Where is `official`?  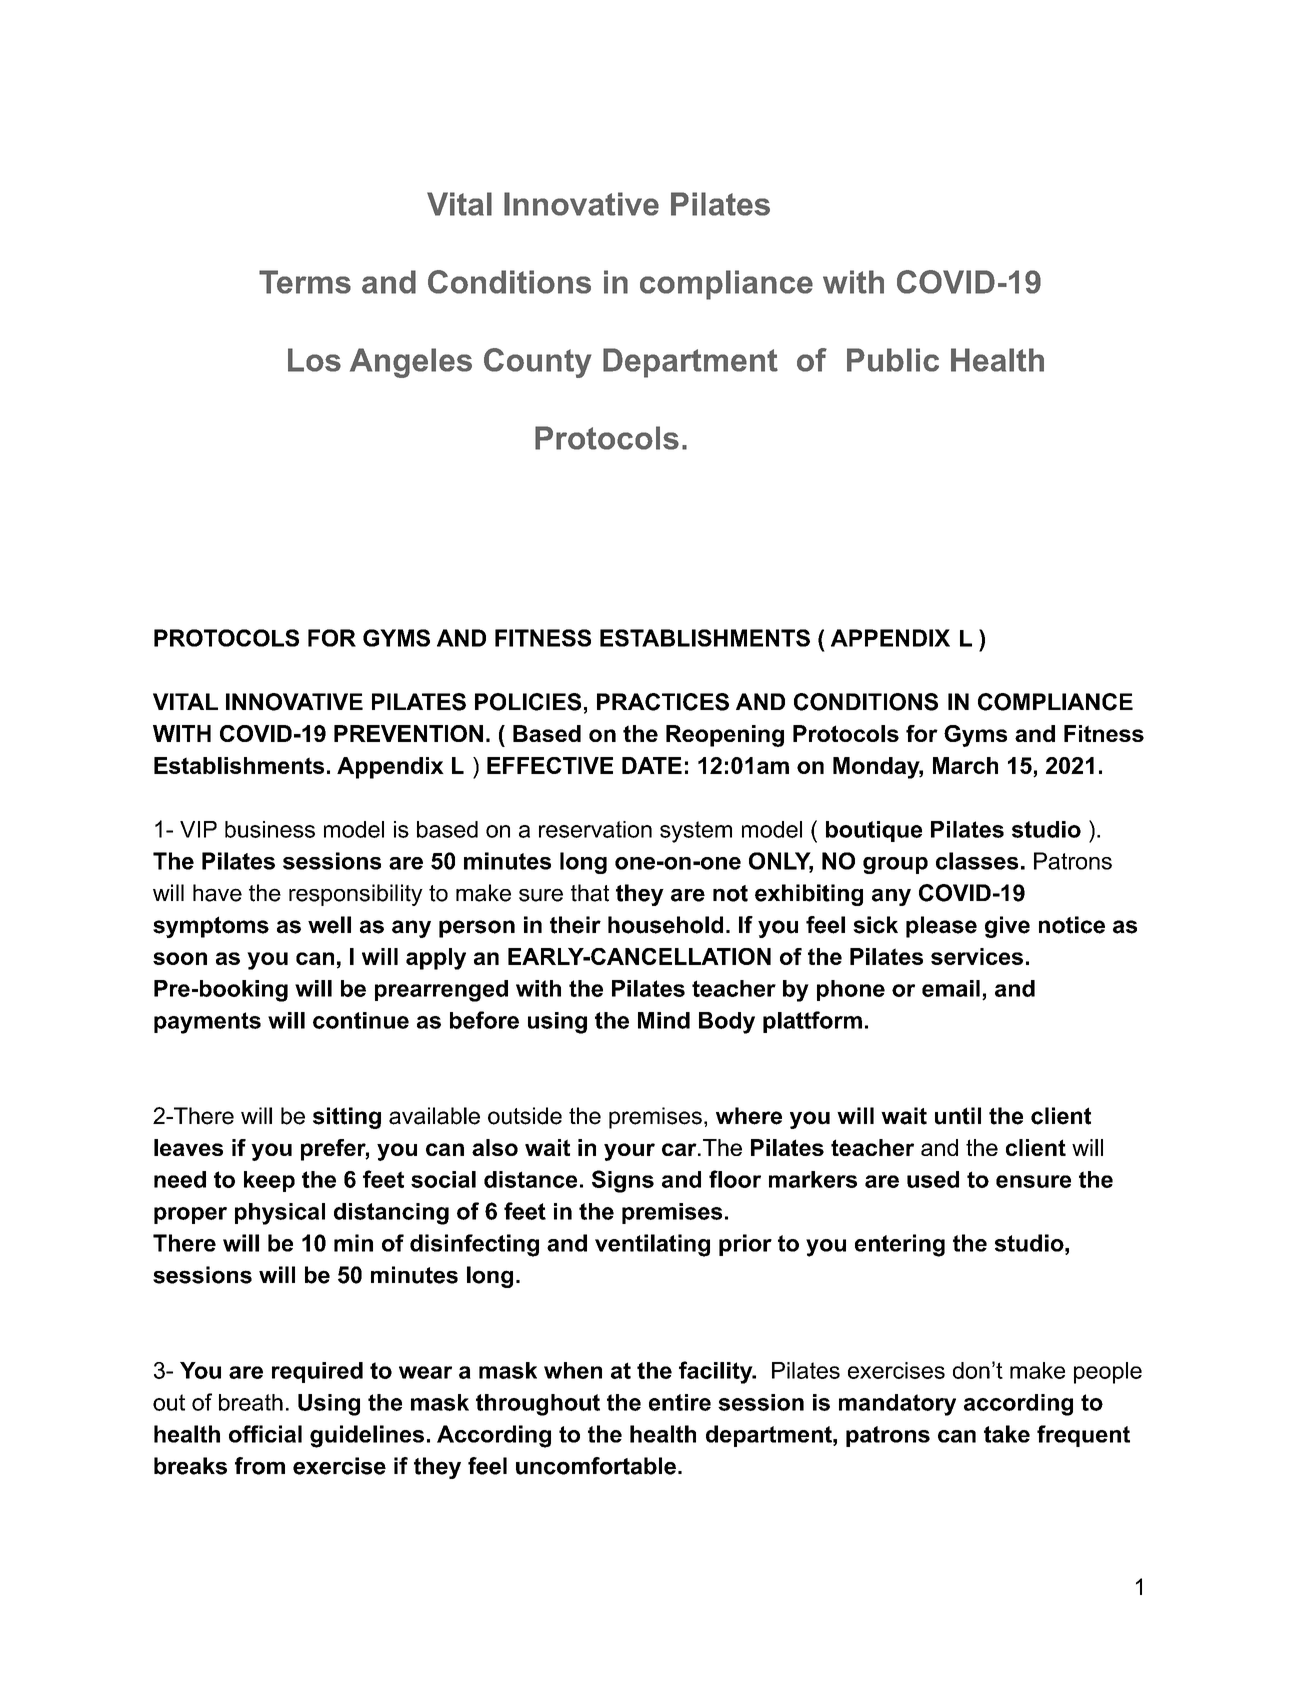 official is located at coordinates (265, 1434).
